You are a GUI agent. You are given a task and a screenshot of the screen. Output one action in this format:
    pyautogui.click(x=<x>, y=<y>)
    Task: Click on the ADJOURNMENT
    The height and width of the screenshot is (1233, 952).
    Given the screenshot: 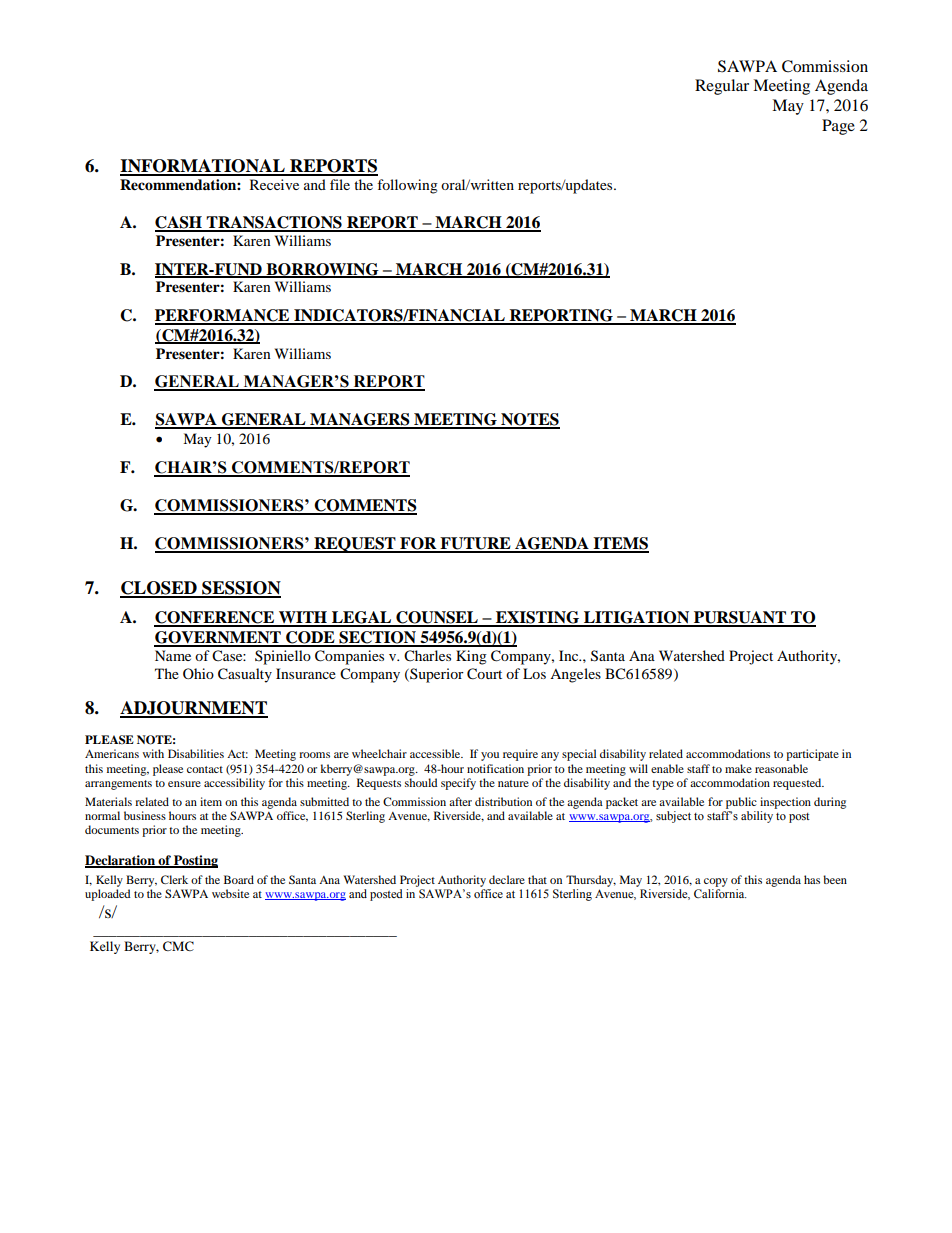 What is the action you would take?
    pyautogui.click(x=194, y=709)
